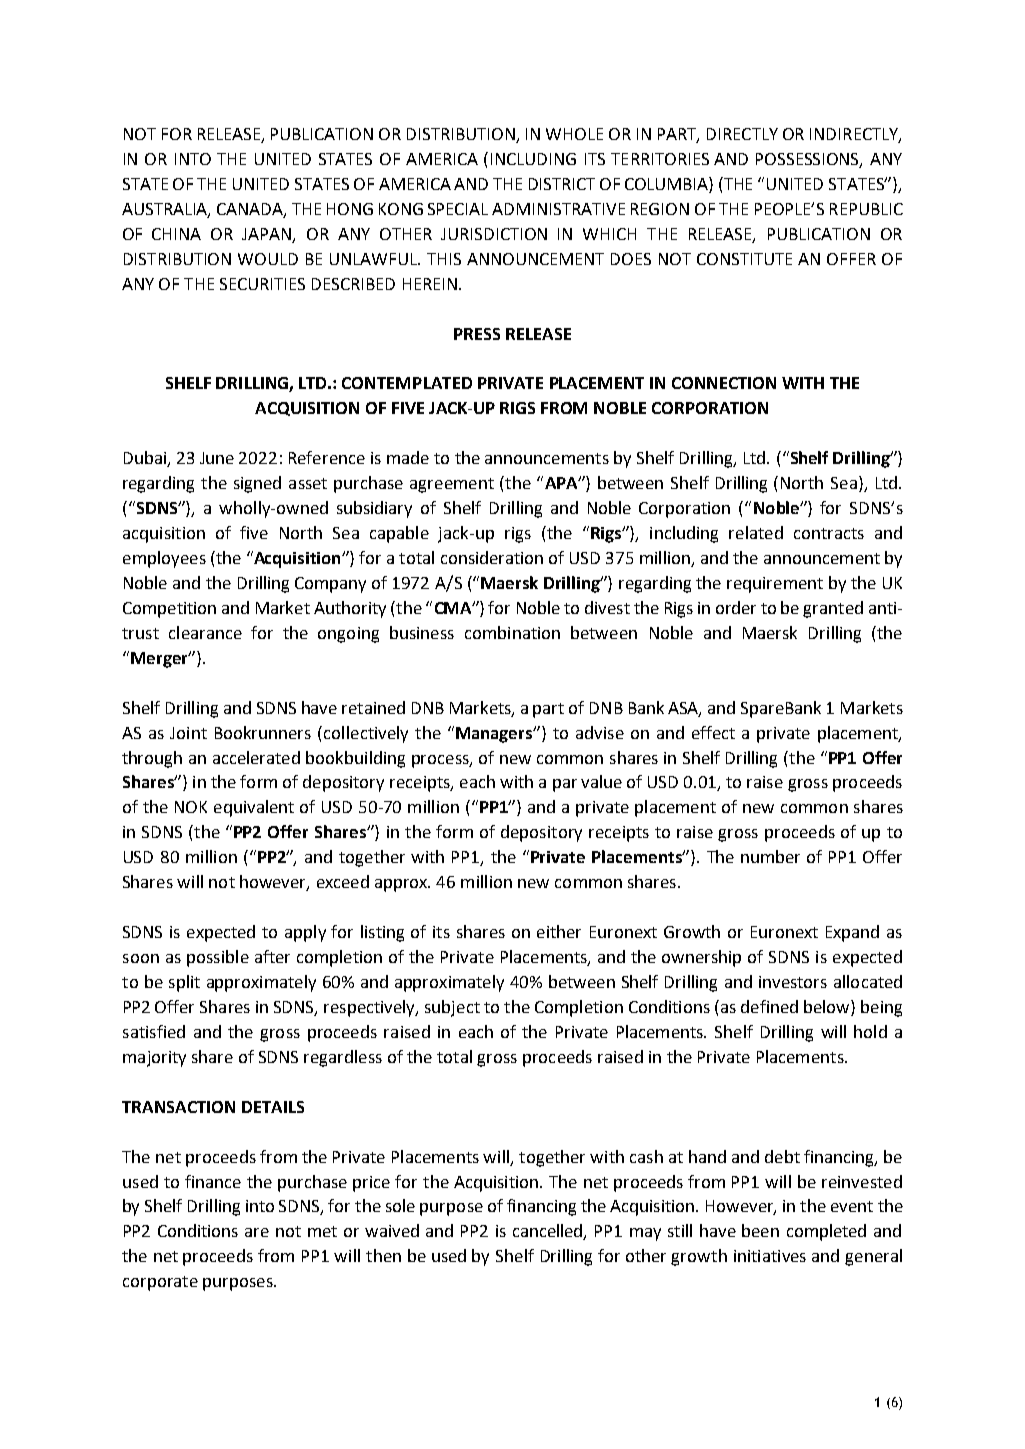 The image size is (1025, 1449). I want to click on contracts, so click(829, 533).
